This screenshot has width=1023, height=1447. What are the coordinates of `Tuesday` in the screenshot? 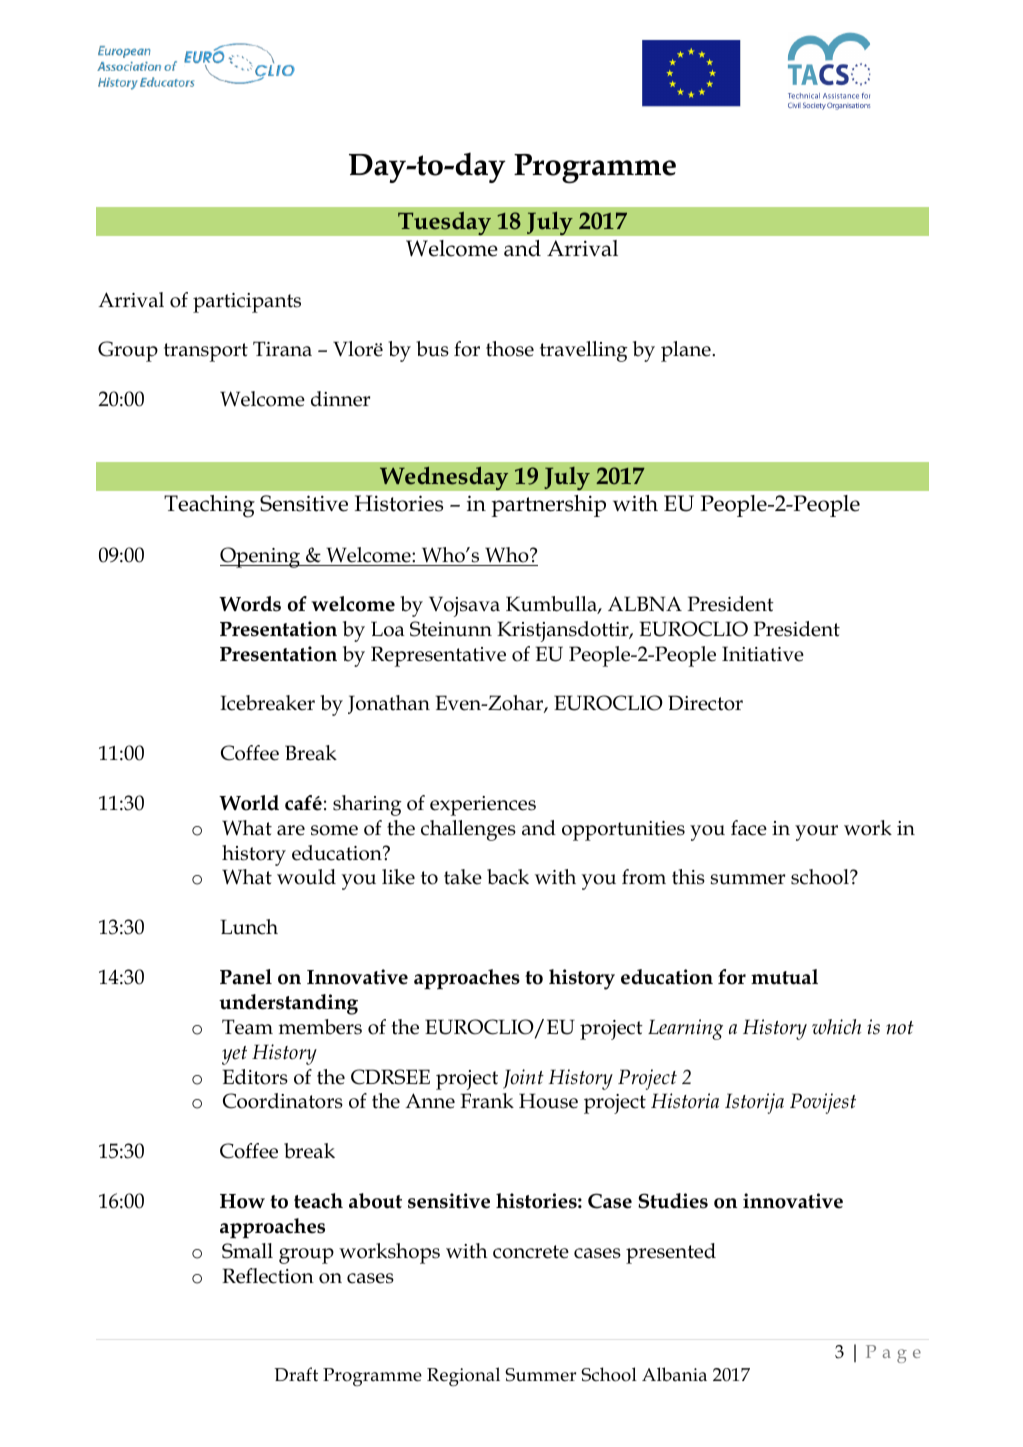 It's located at (444, 223).
